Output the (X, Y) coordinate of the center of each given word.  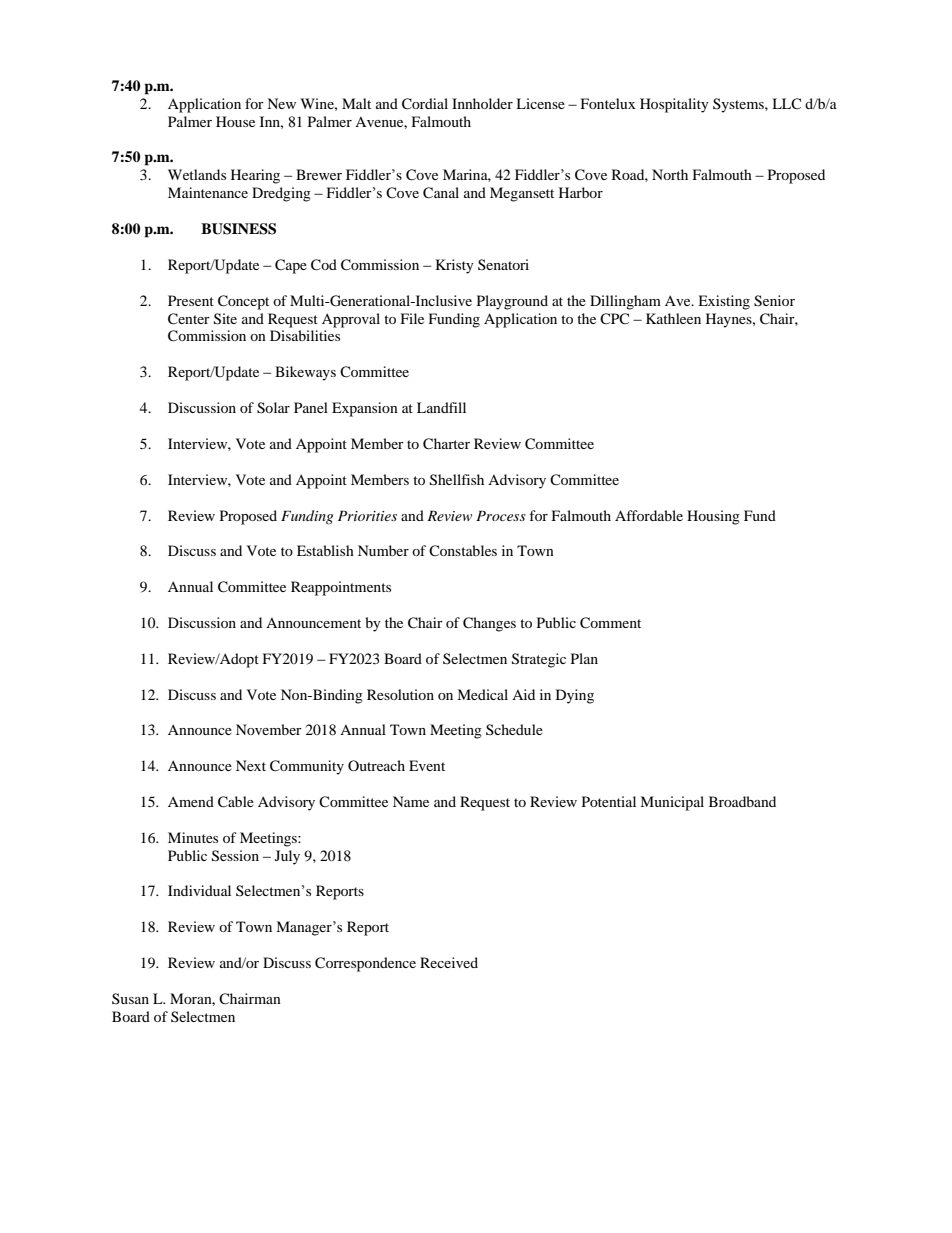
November (269, 729)
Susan (130, 998)
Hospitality (674, 105)
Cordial (425, 104)
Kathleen (673, 318)
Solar (273, 408)
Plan (584, 658)
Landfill (441, 407)
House (235, 121)
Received (449, 962)
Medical (482, 694)
